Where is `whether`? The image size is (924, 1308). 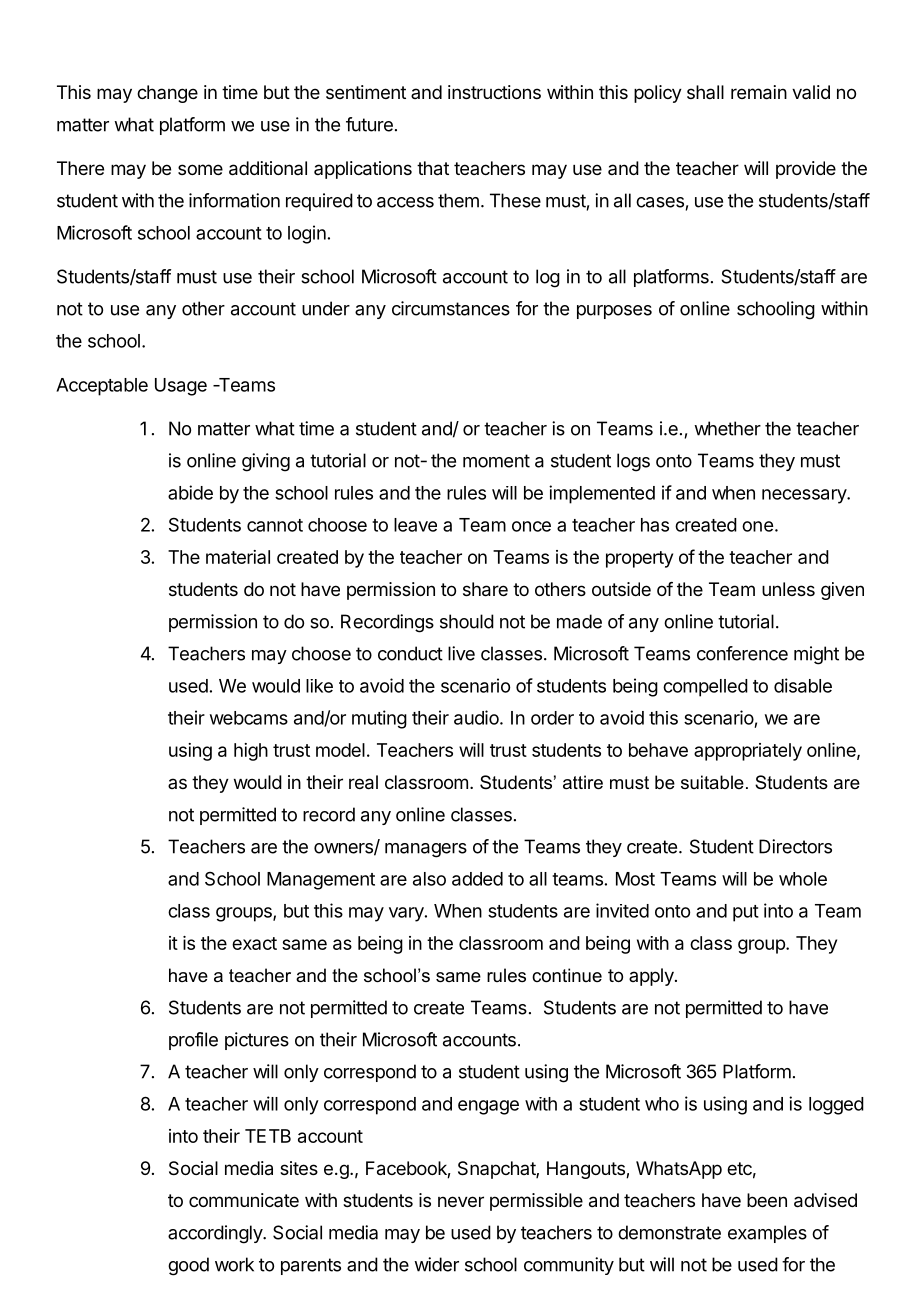 whether is located at coordinates (727, 428).
